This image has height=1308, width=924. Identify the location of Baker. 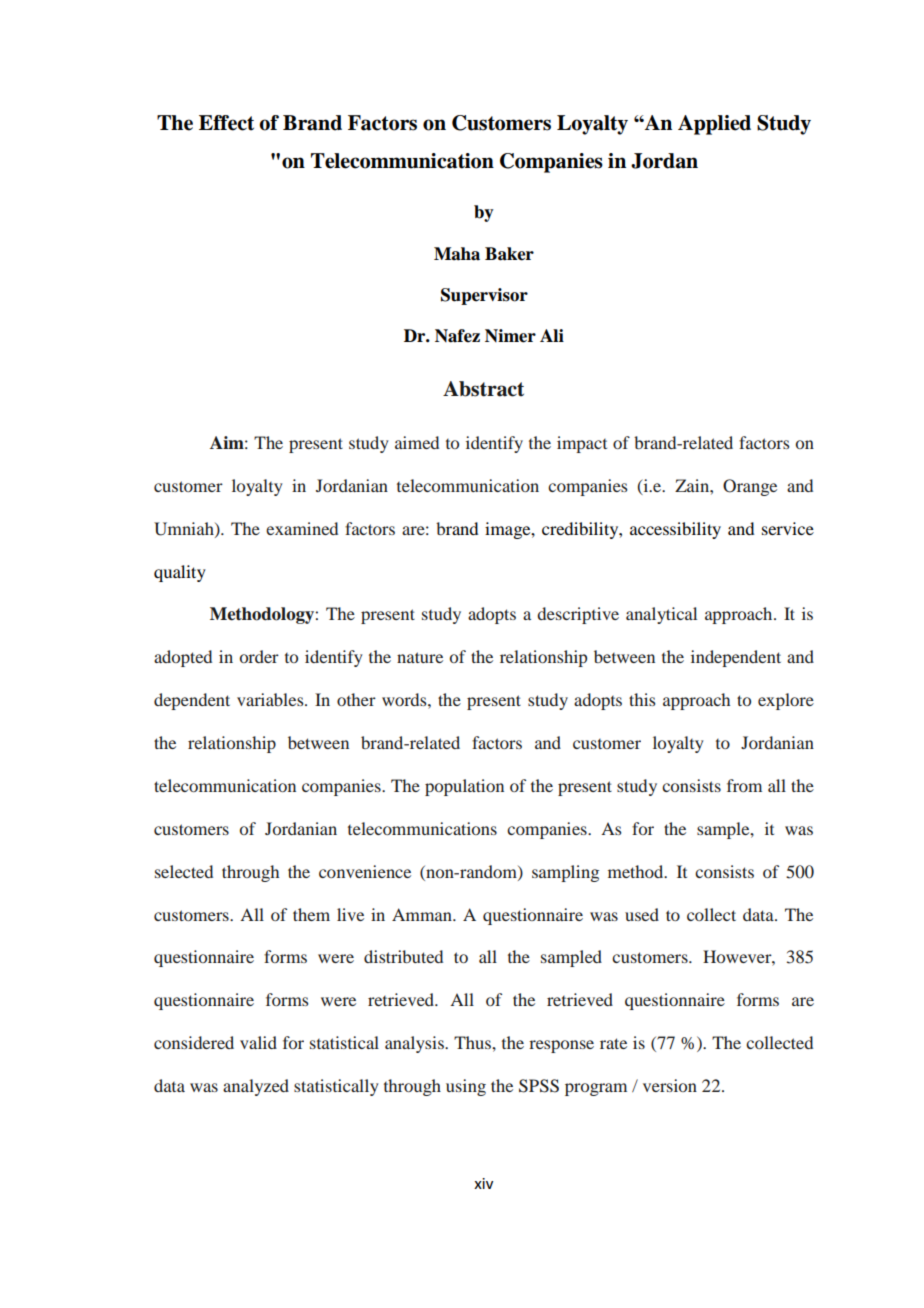
(509, 254).
